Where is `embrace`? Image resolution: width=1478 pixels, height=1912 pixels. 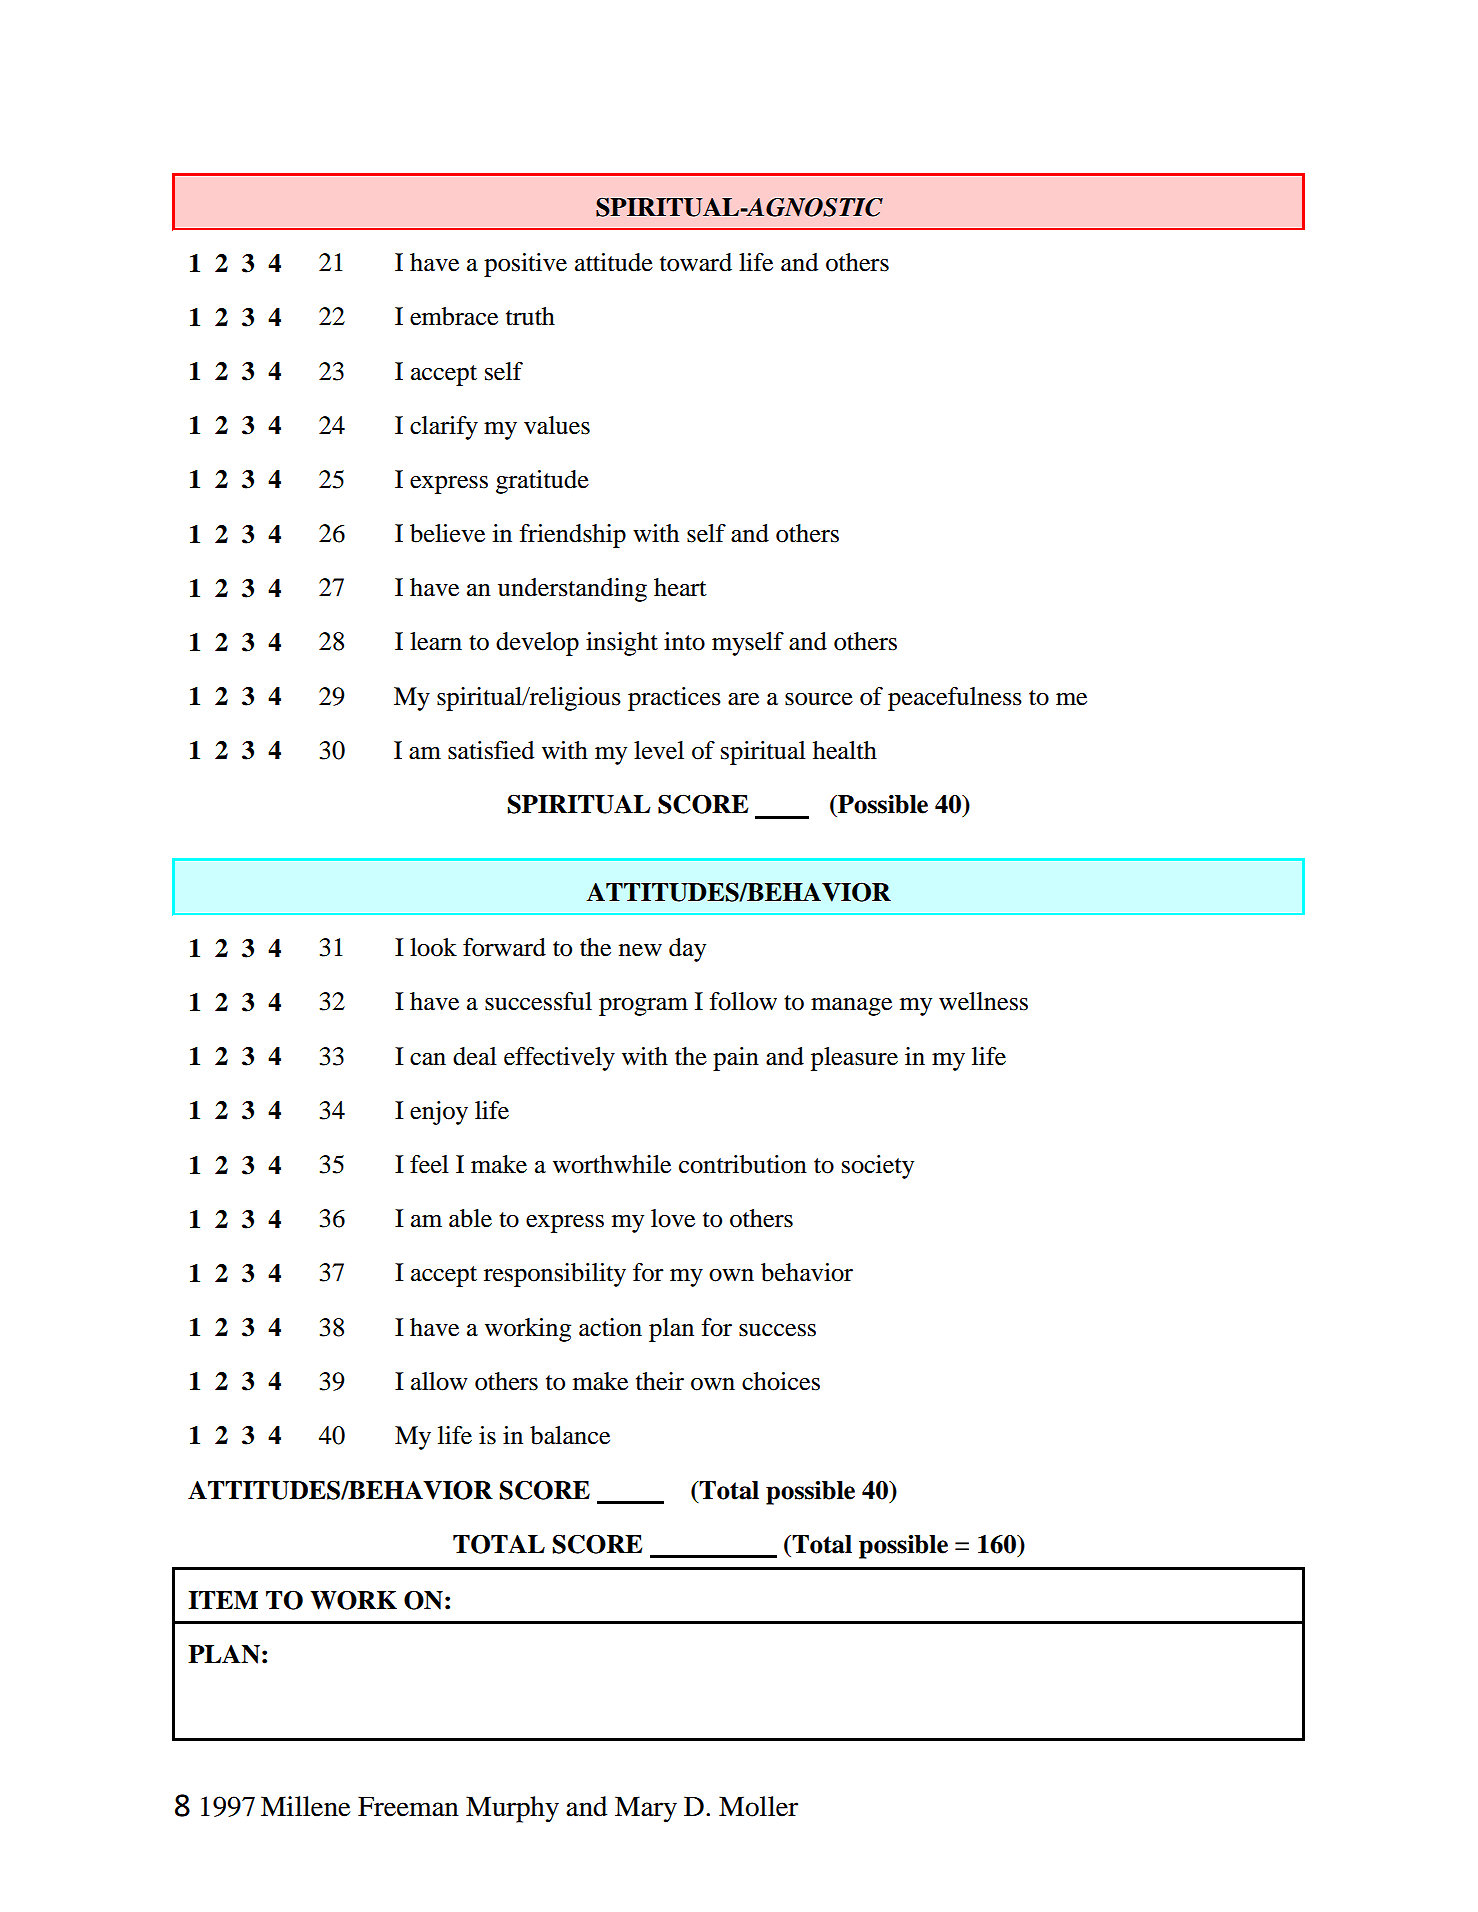
embrace is located at coordinates (454, 316).
